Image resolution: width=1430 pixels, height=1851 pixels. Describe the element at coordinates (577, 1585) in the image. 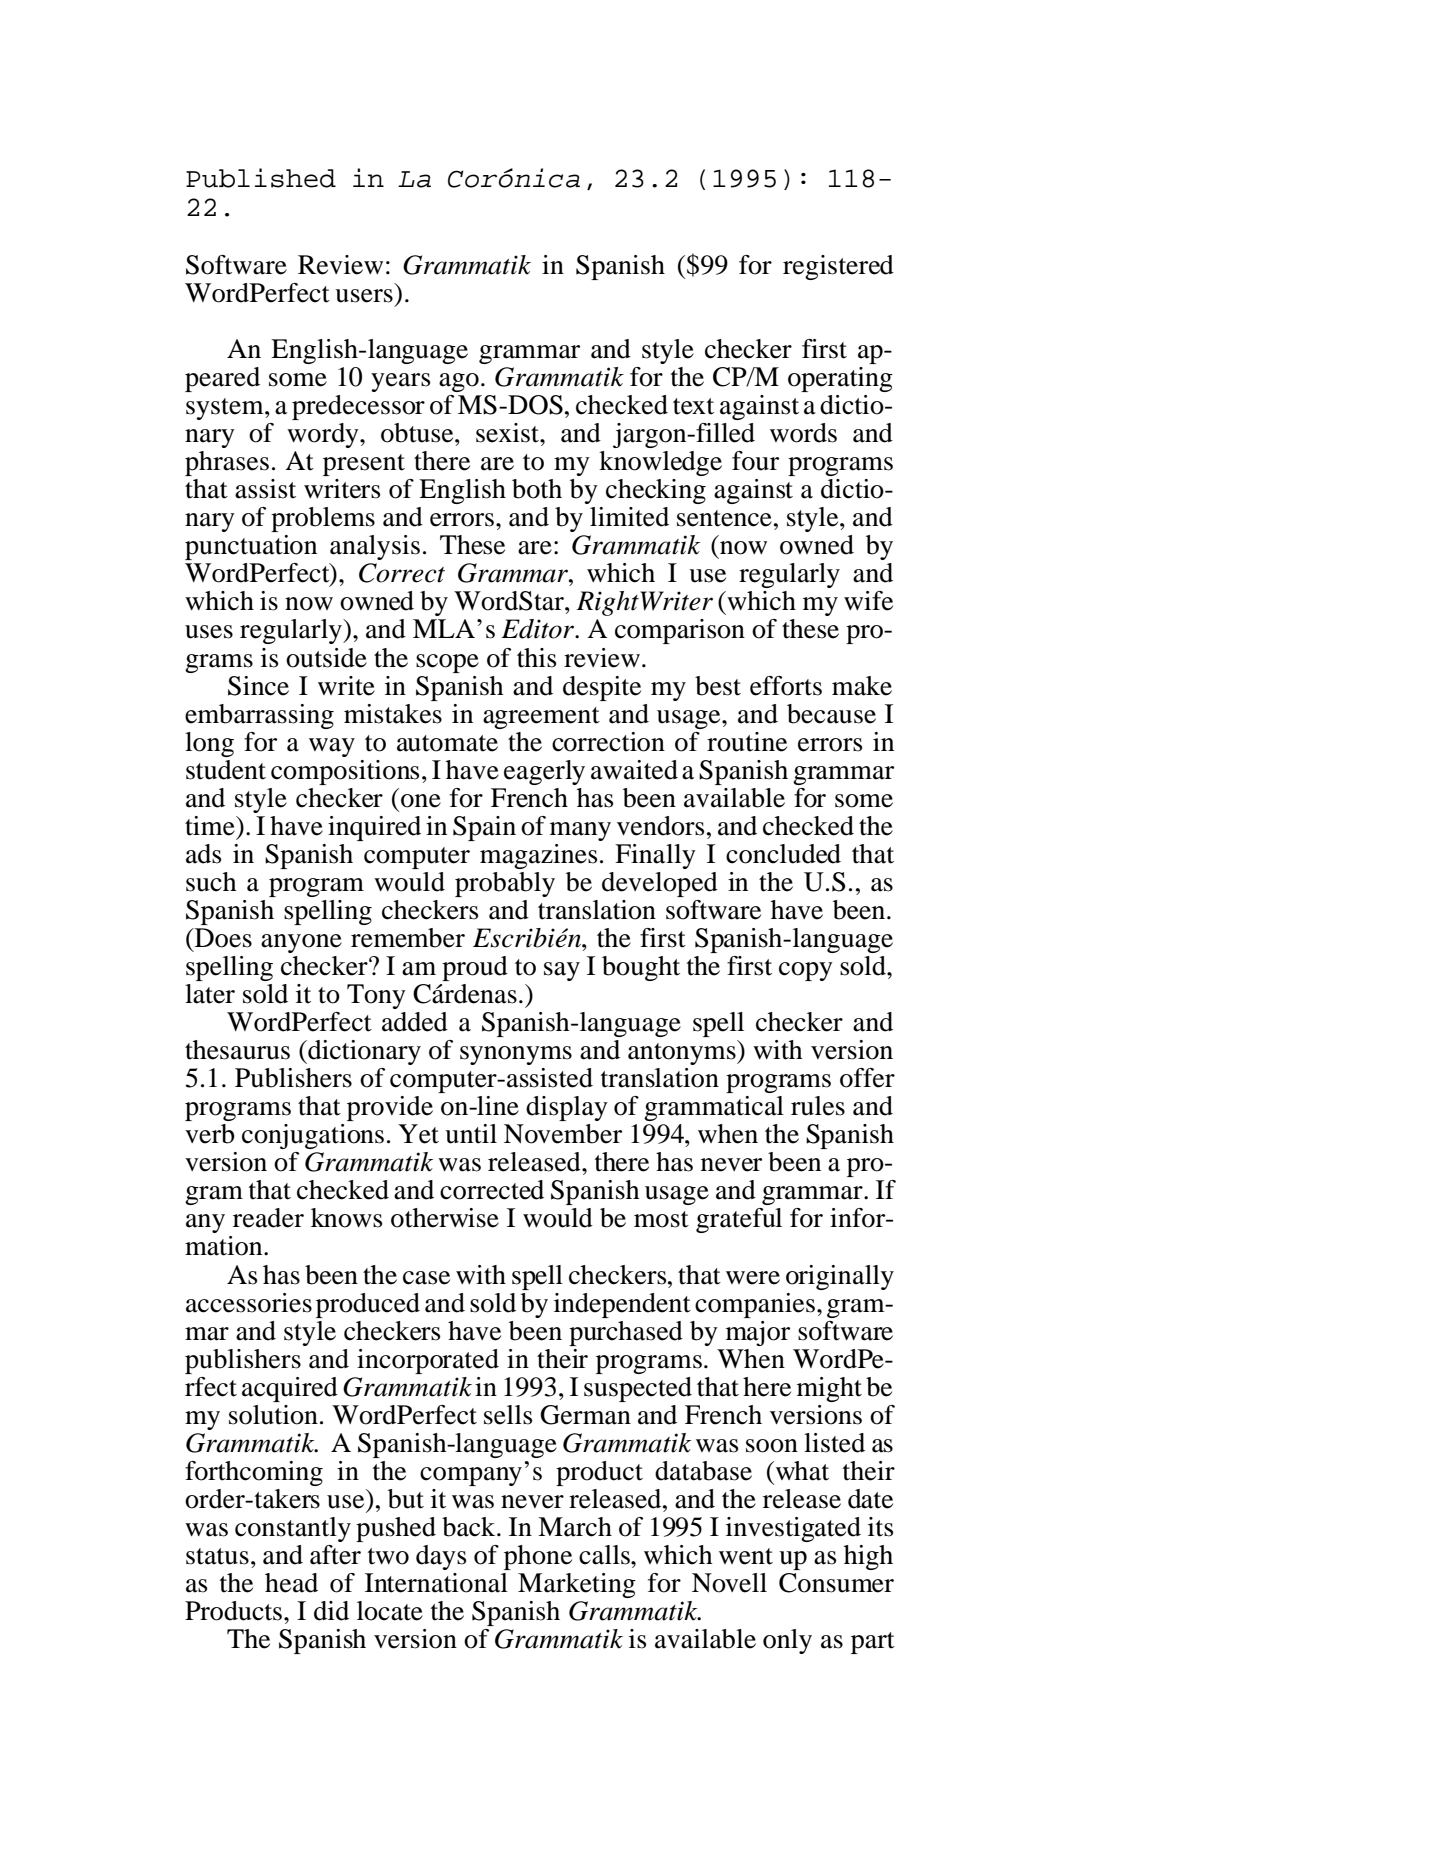

I see `Marketing` at that location.
